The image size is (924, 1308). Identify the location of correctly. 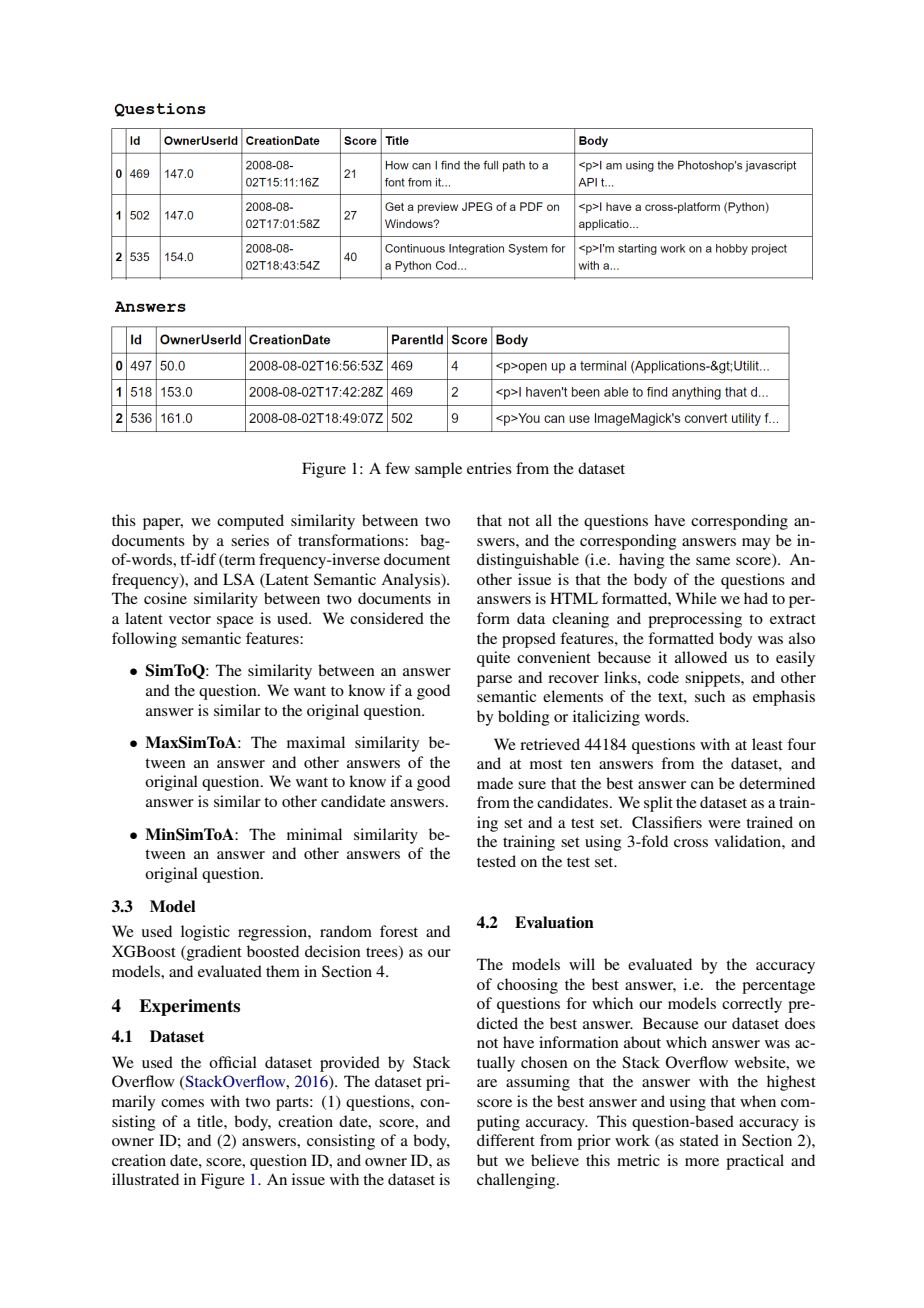
(752, 1005).
